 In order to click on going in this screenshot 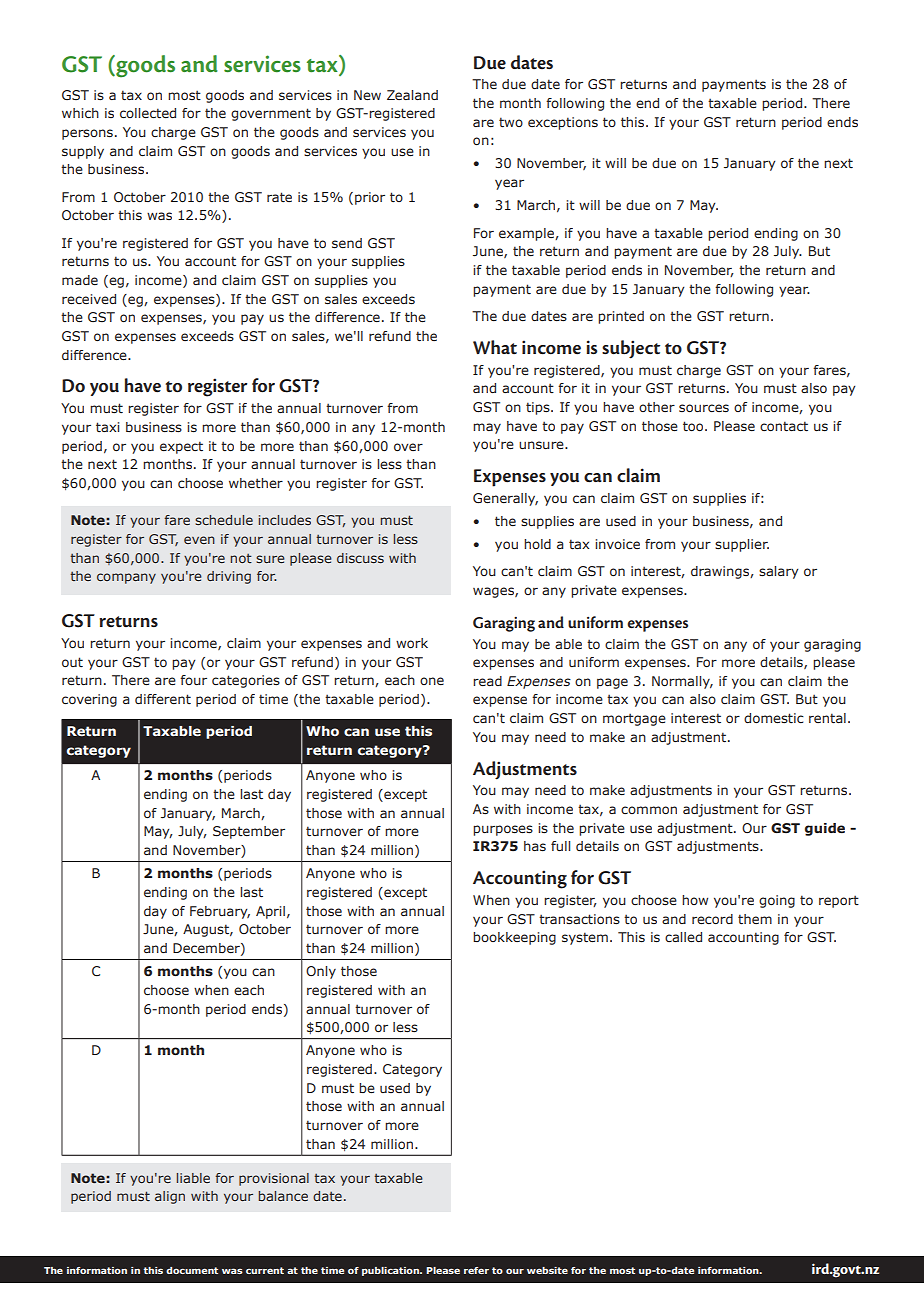, I will do `click(777, 901)`.
